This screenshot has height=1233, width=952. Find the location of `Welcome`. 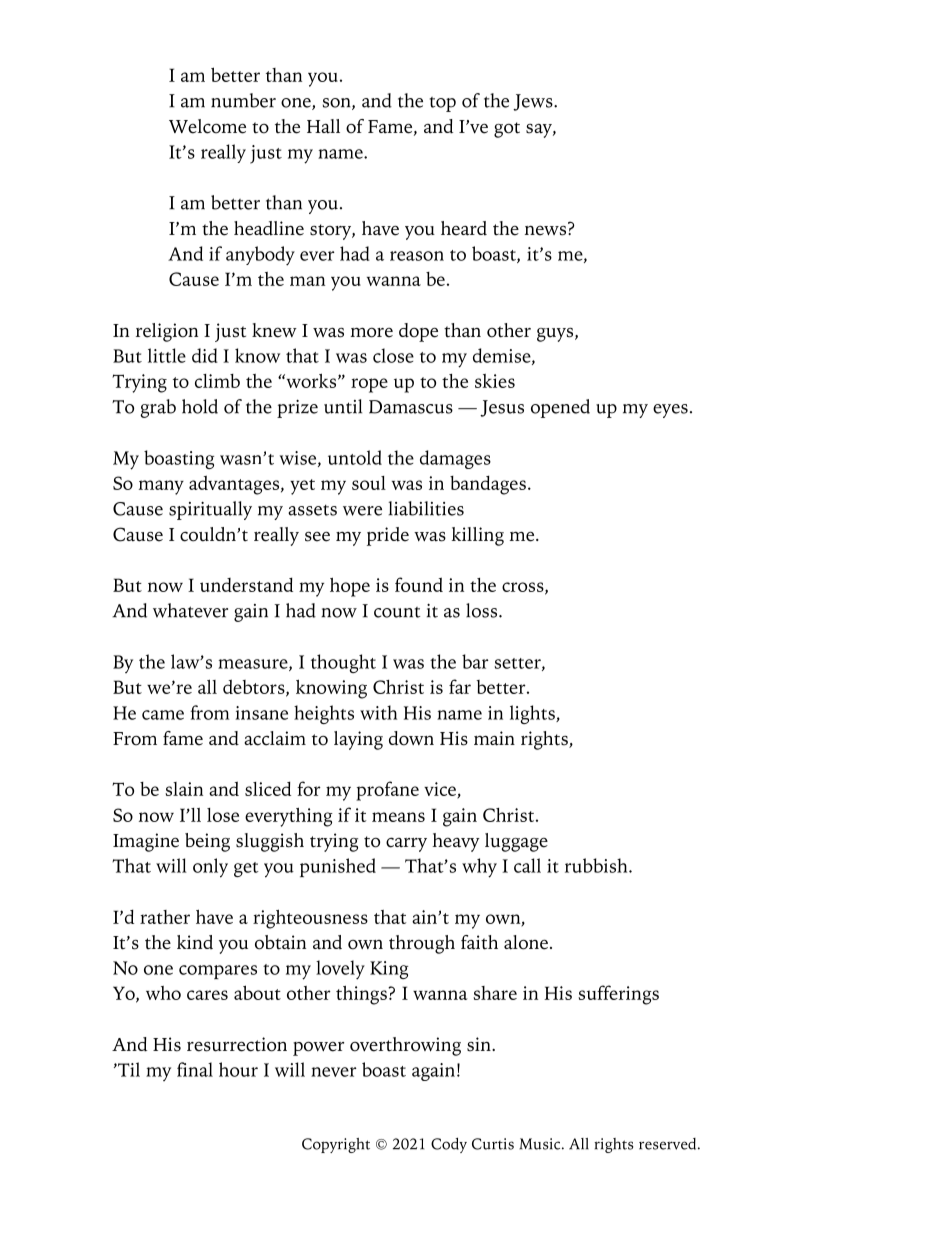

Welcome is located at coordinates (207, 126).
